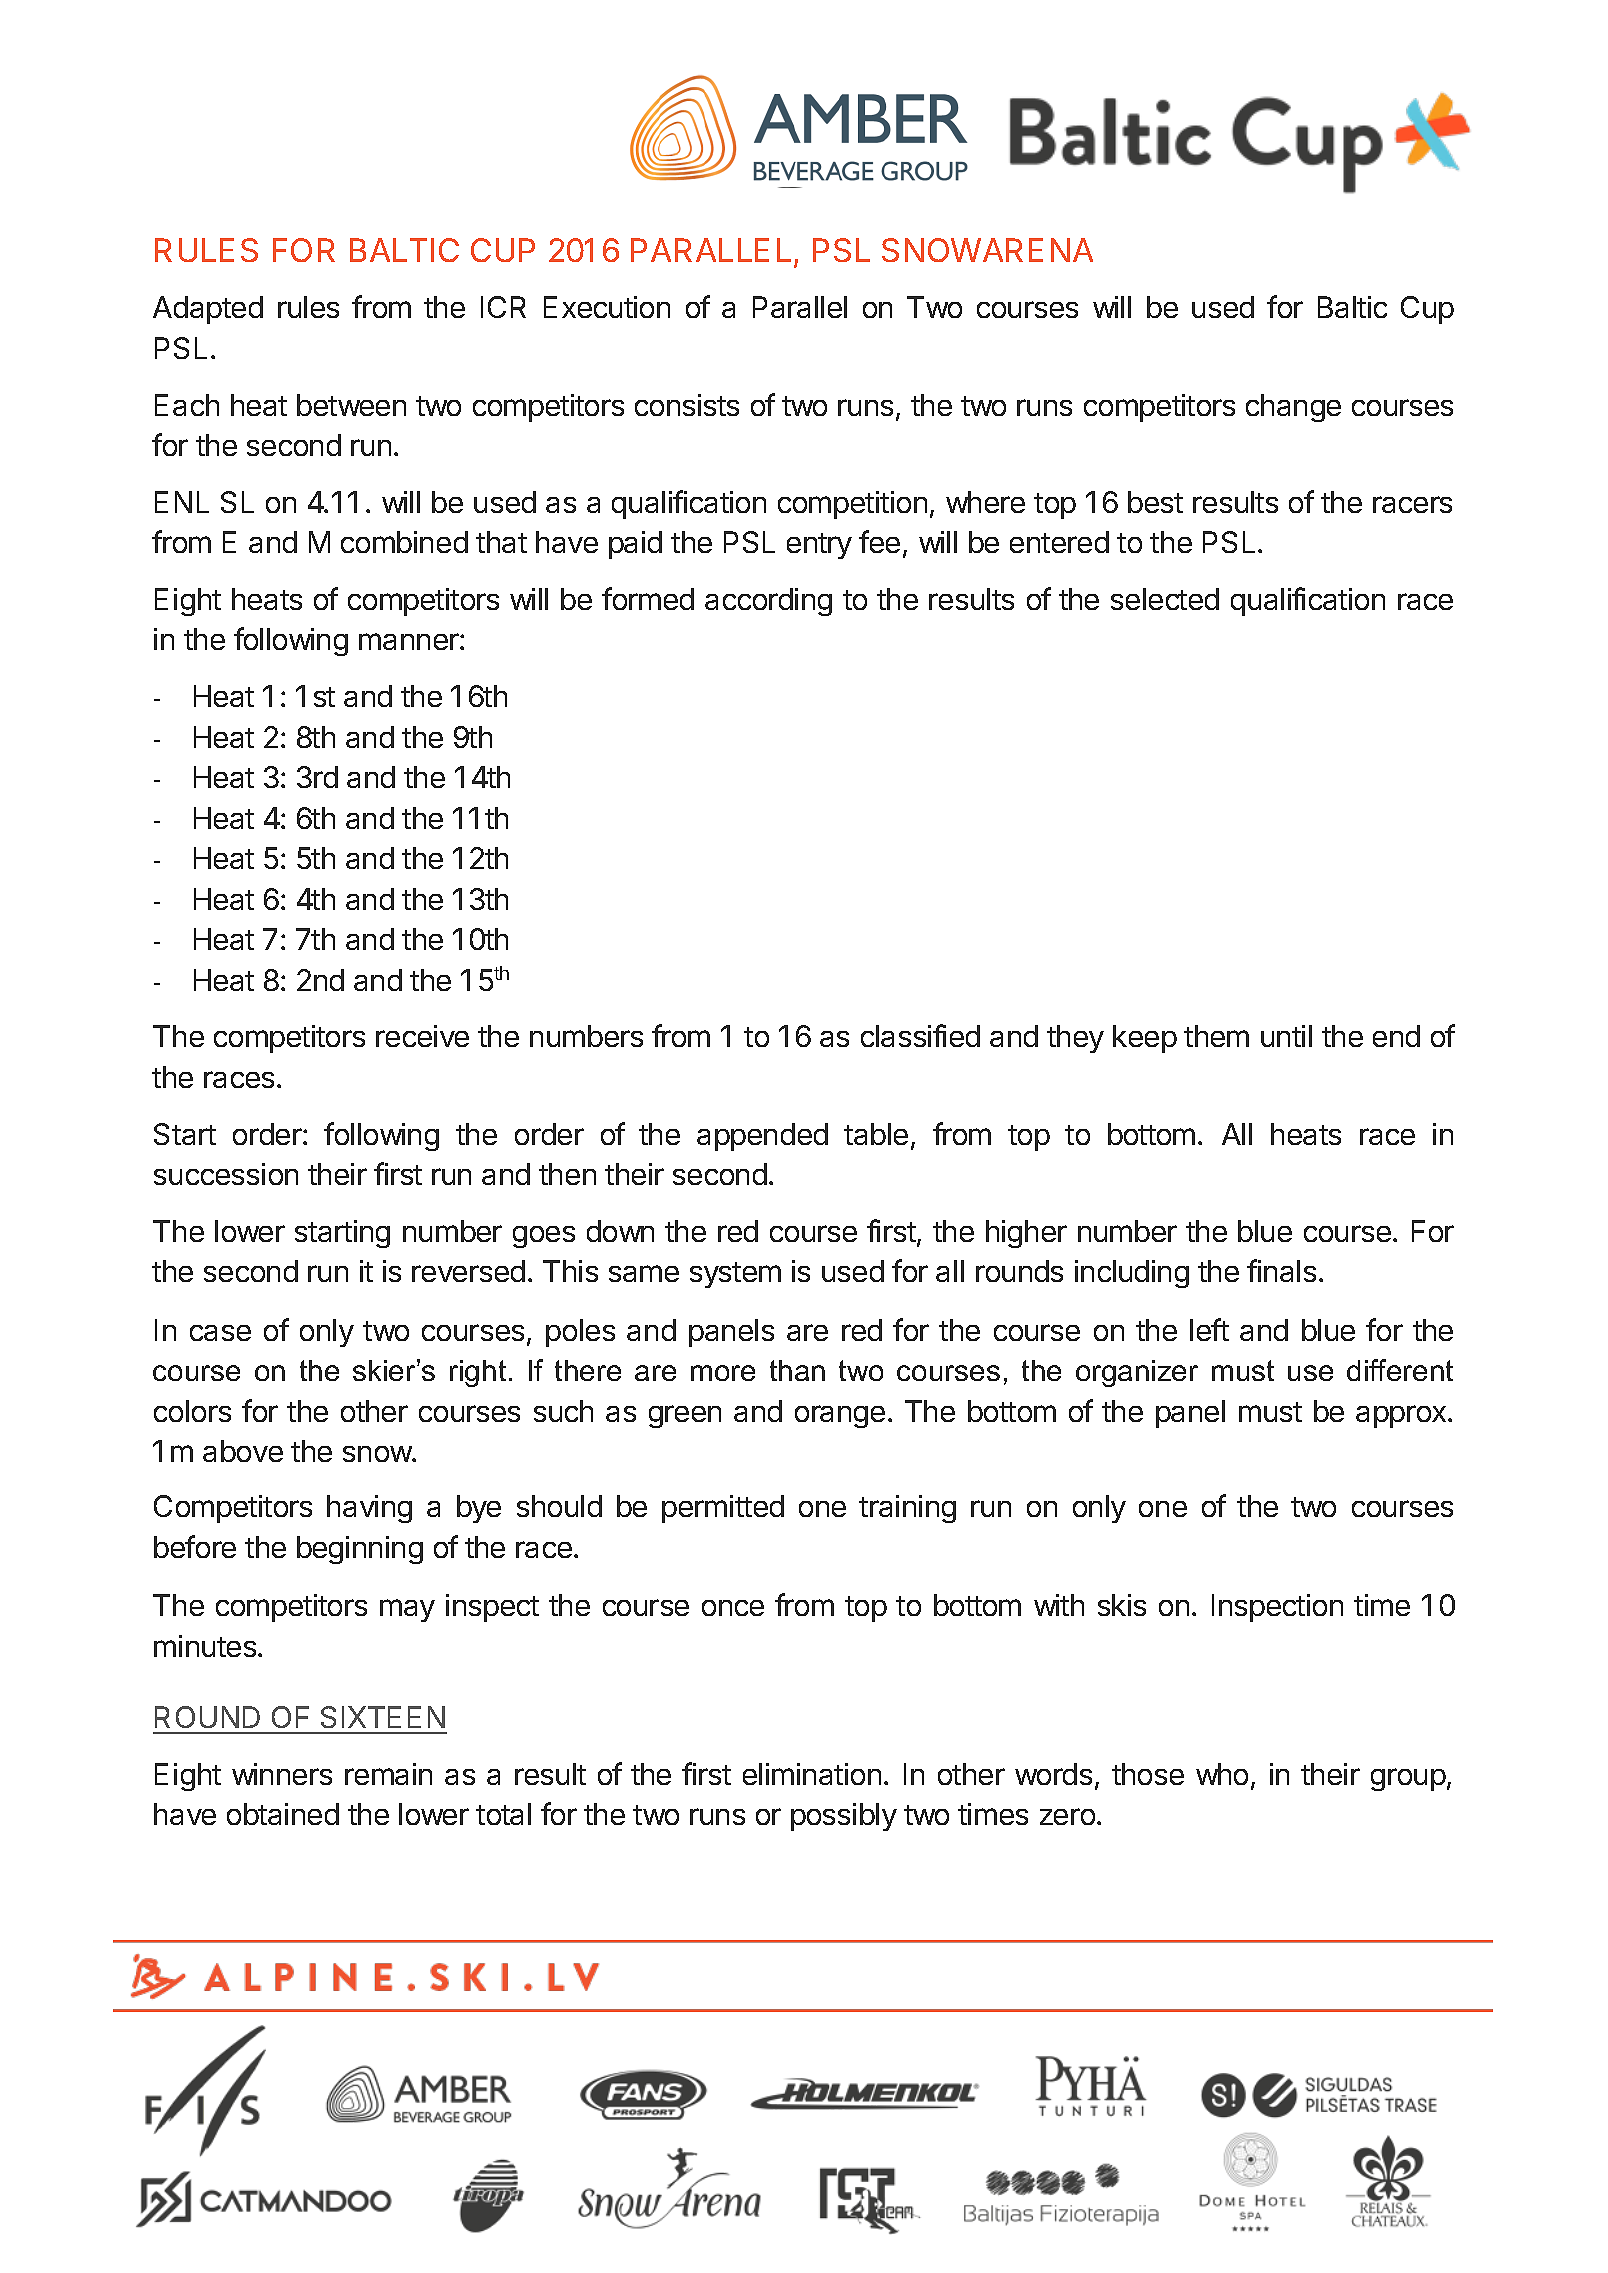  Describe the element at coordinates (1165, 599) in the document. I see `selected` at that location.
